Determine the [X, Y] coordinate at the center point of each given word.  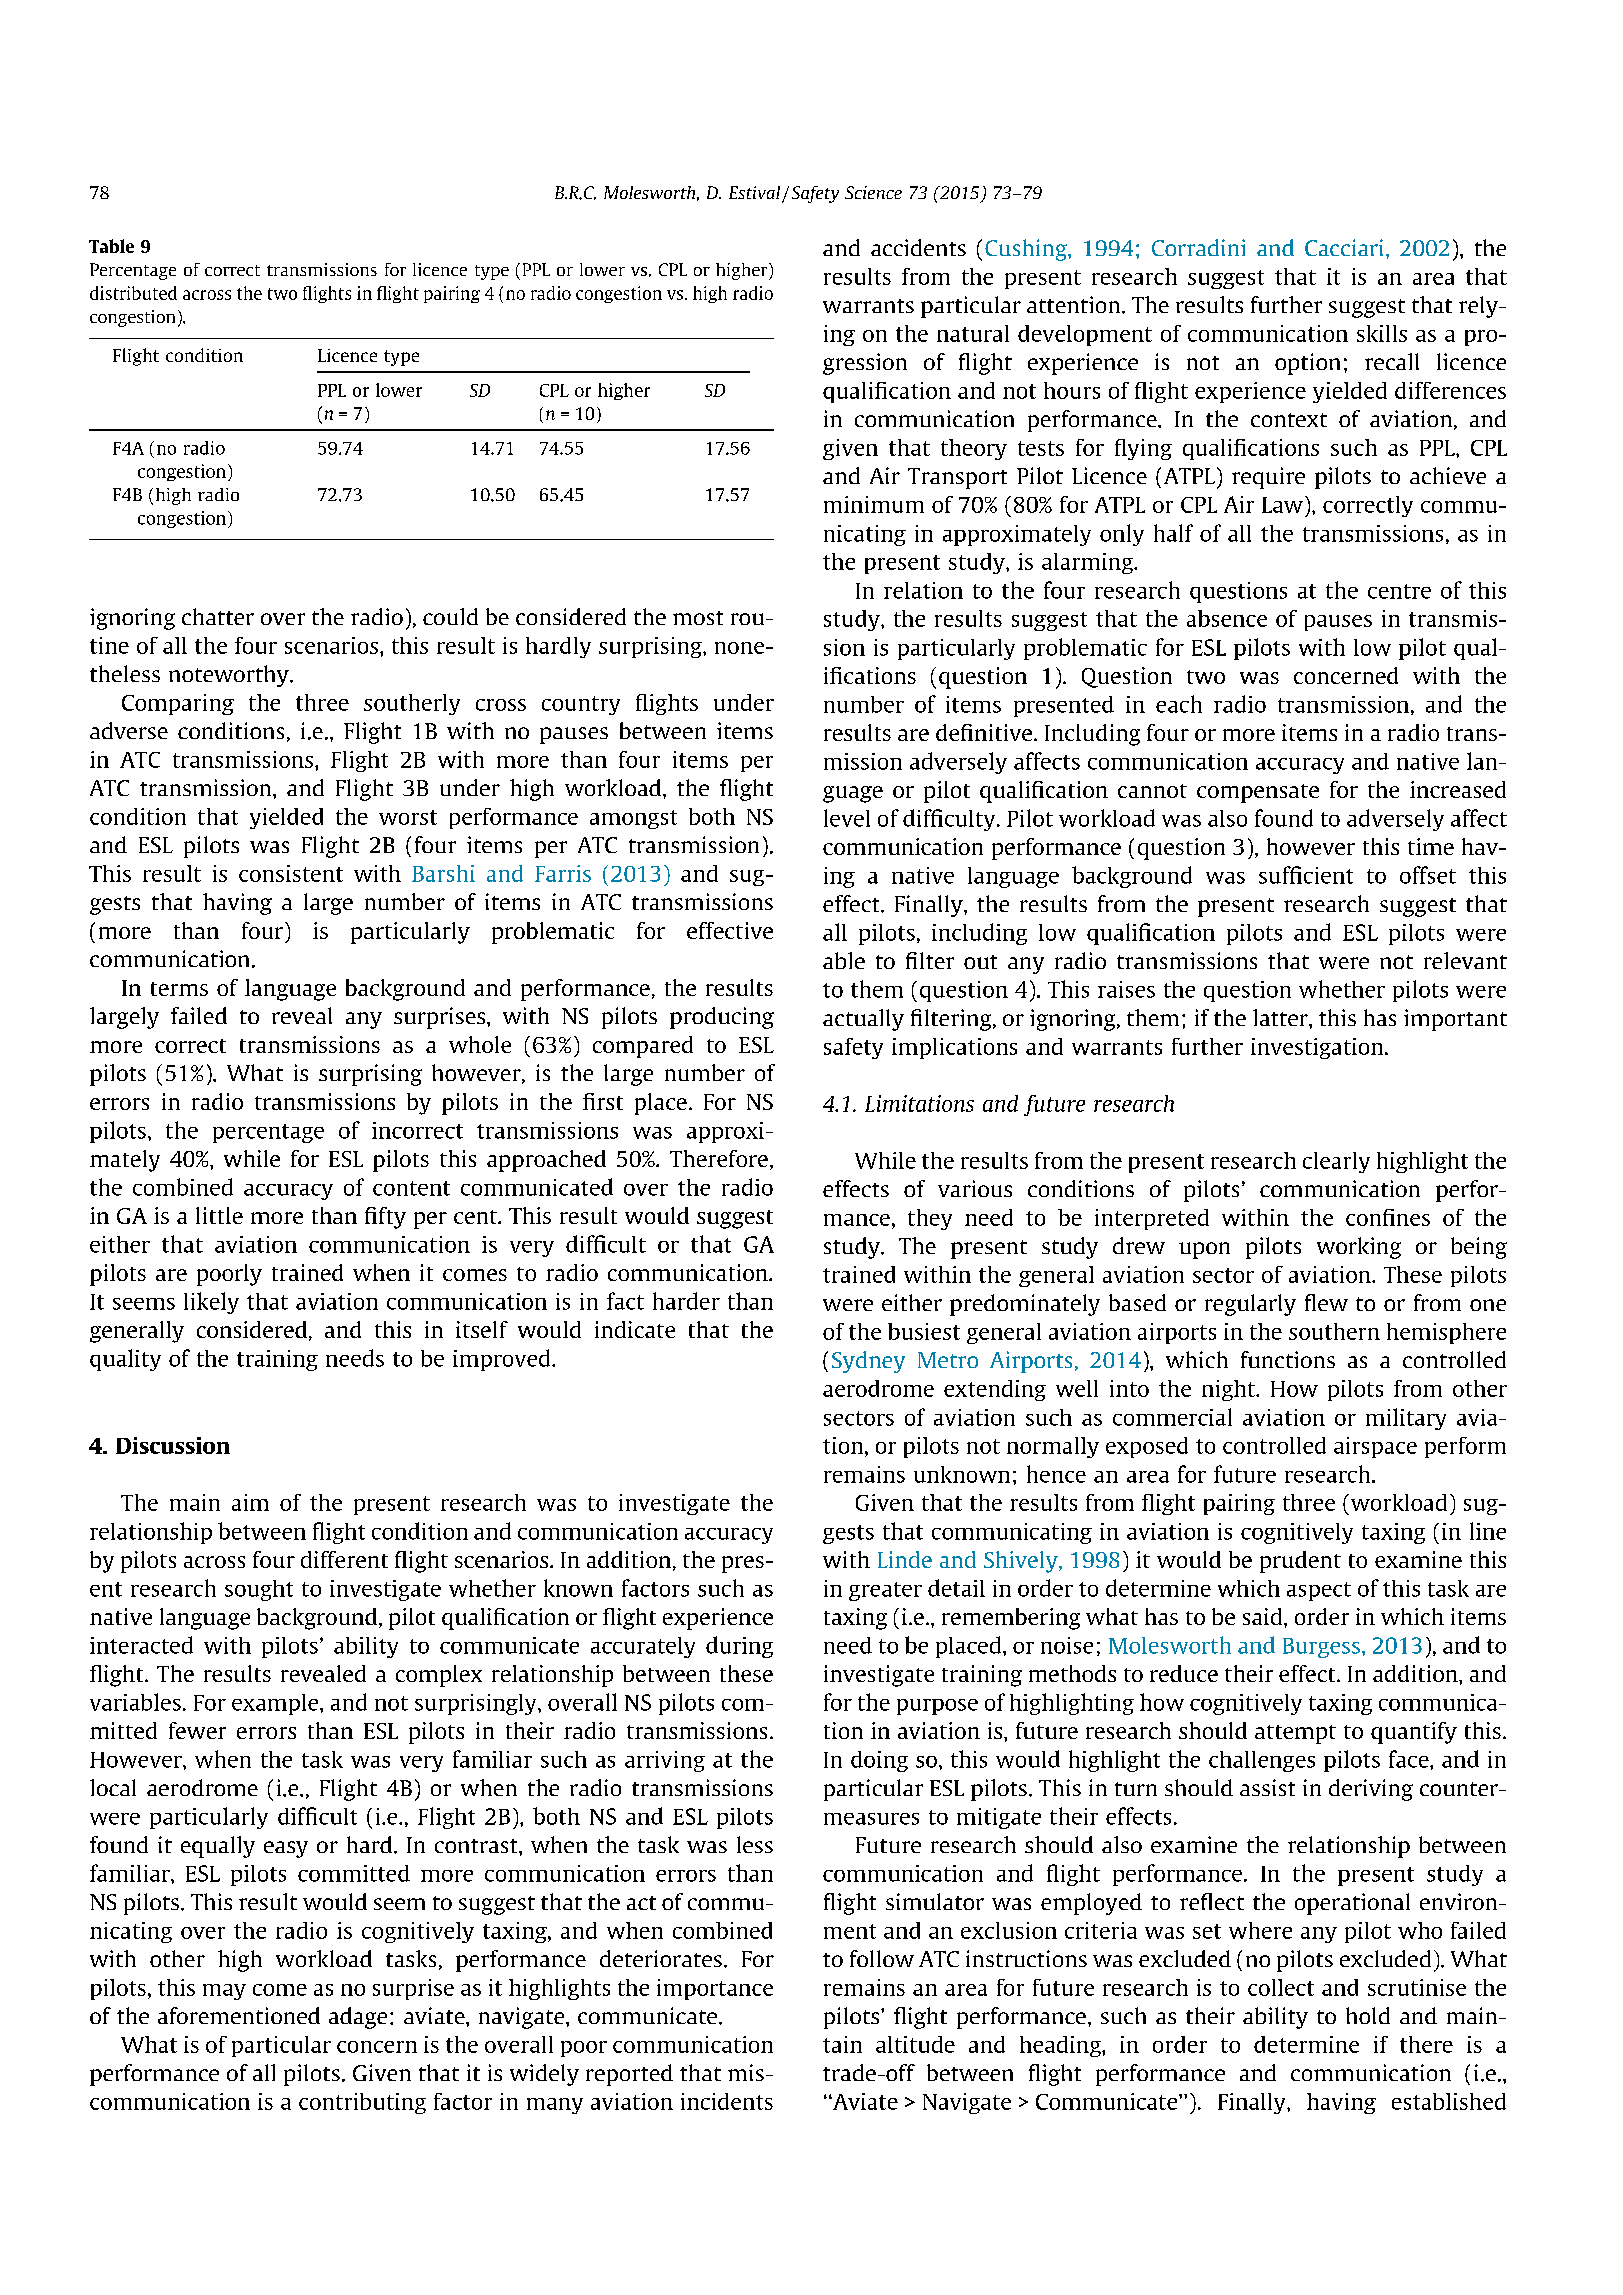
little [219, 1215]
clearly [1336, 1162]
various [975, 1188]
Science [873, 192]
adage [358, 2018]
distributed [133, 293]
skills [1382, 333]
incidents [727, 2101]
